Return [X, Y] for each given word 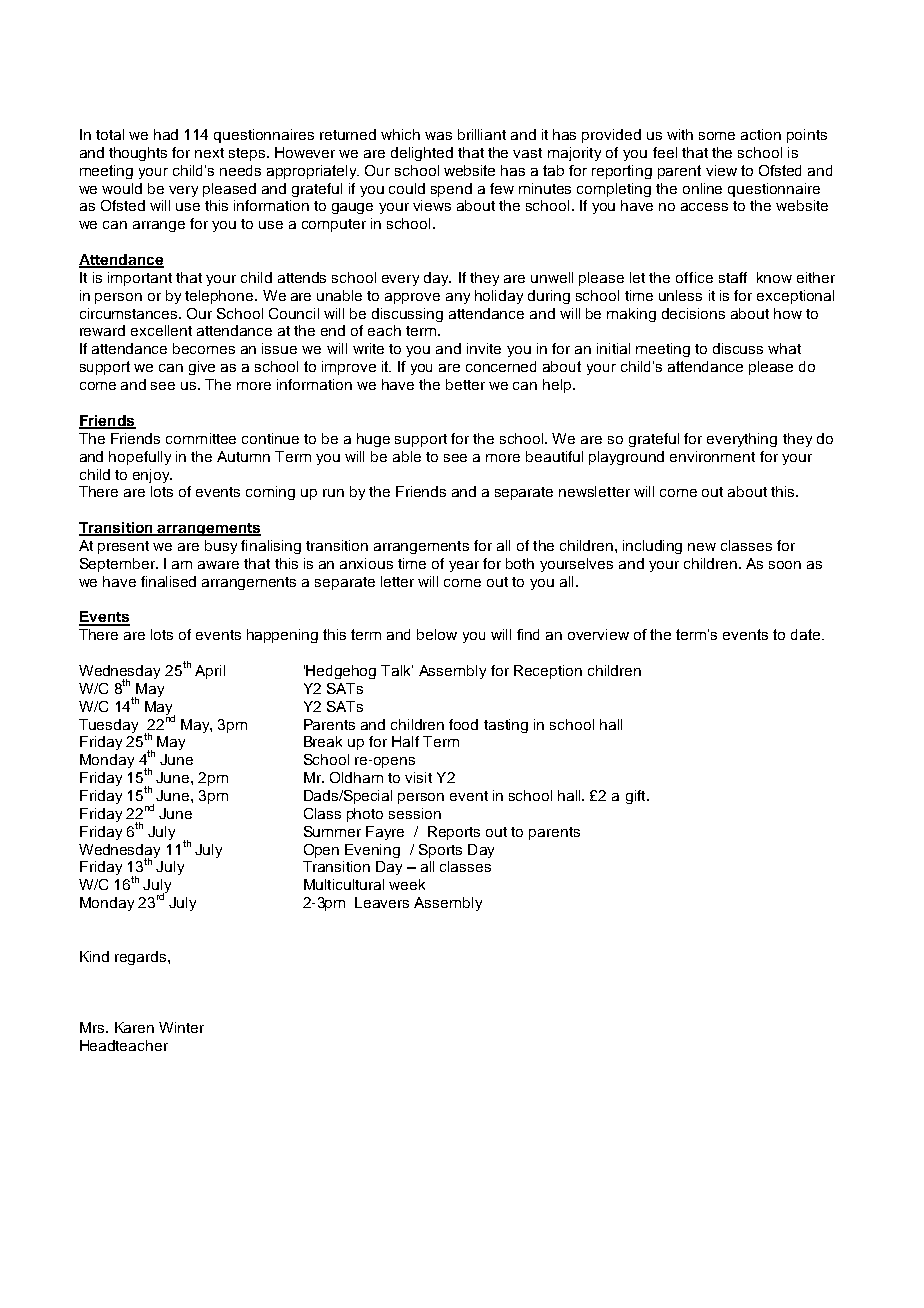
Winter [181, 1027]
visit [418, 777]
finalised [168, 581]
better [465, 384]
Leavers [382, 902]
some [717, 136]
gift [637, 797]
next [209, 153]
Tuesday [108, 726]
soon [785, 565]
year [464, 566]
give [202, 368]
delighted [422, 154]
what [784, 348]
